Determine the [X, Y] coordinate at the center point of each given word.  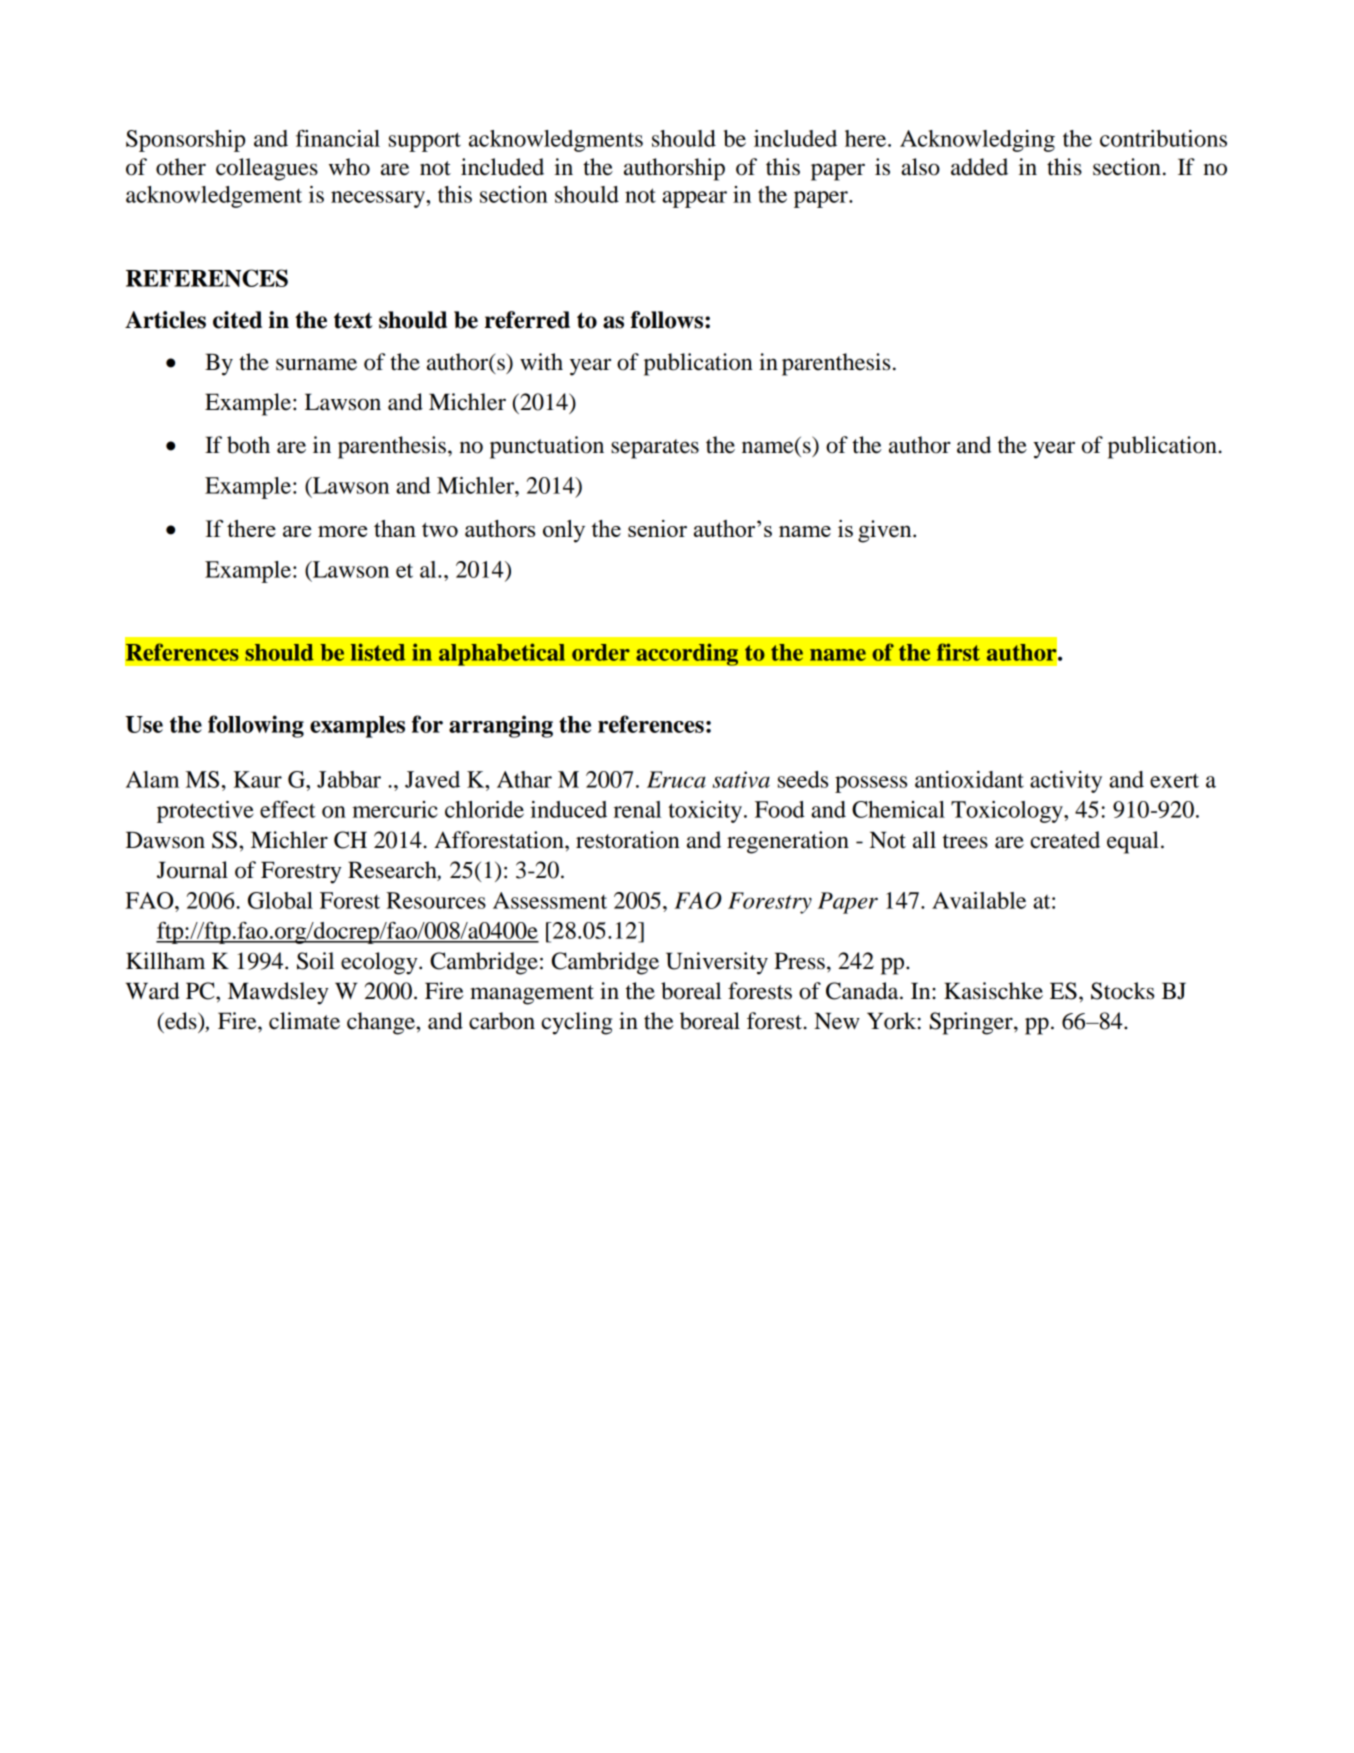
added [979, 167]
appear [694, 199]
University [717, 963]
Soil [315, 961]
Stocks [1122, 991]
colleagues [267, 169]
